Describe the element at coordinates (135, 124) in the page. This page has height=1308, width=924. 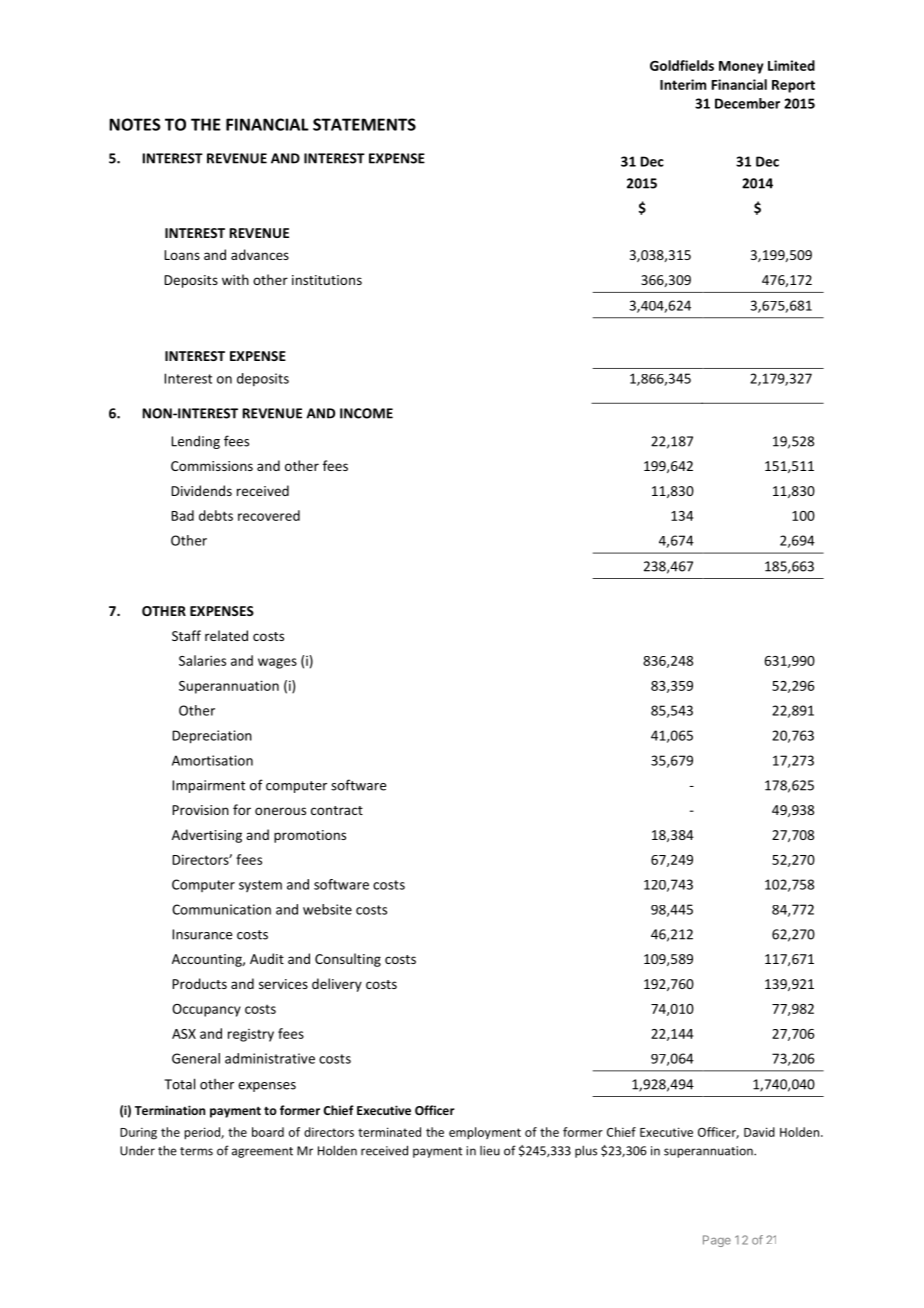
I see `NOTES` at that location.
